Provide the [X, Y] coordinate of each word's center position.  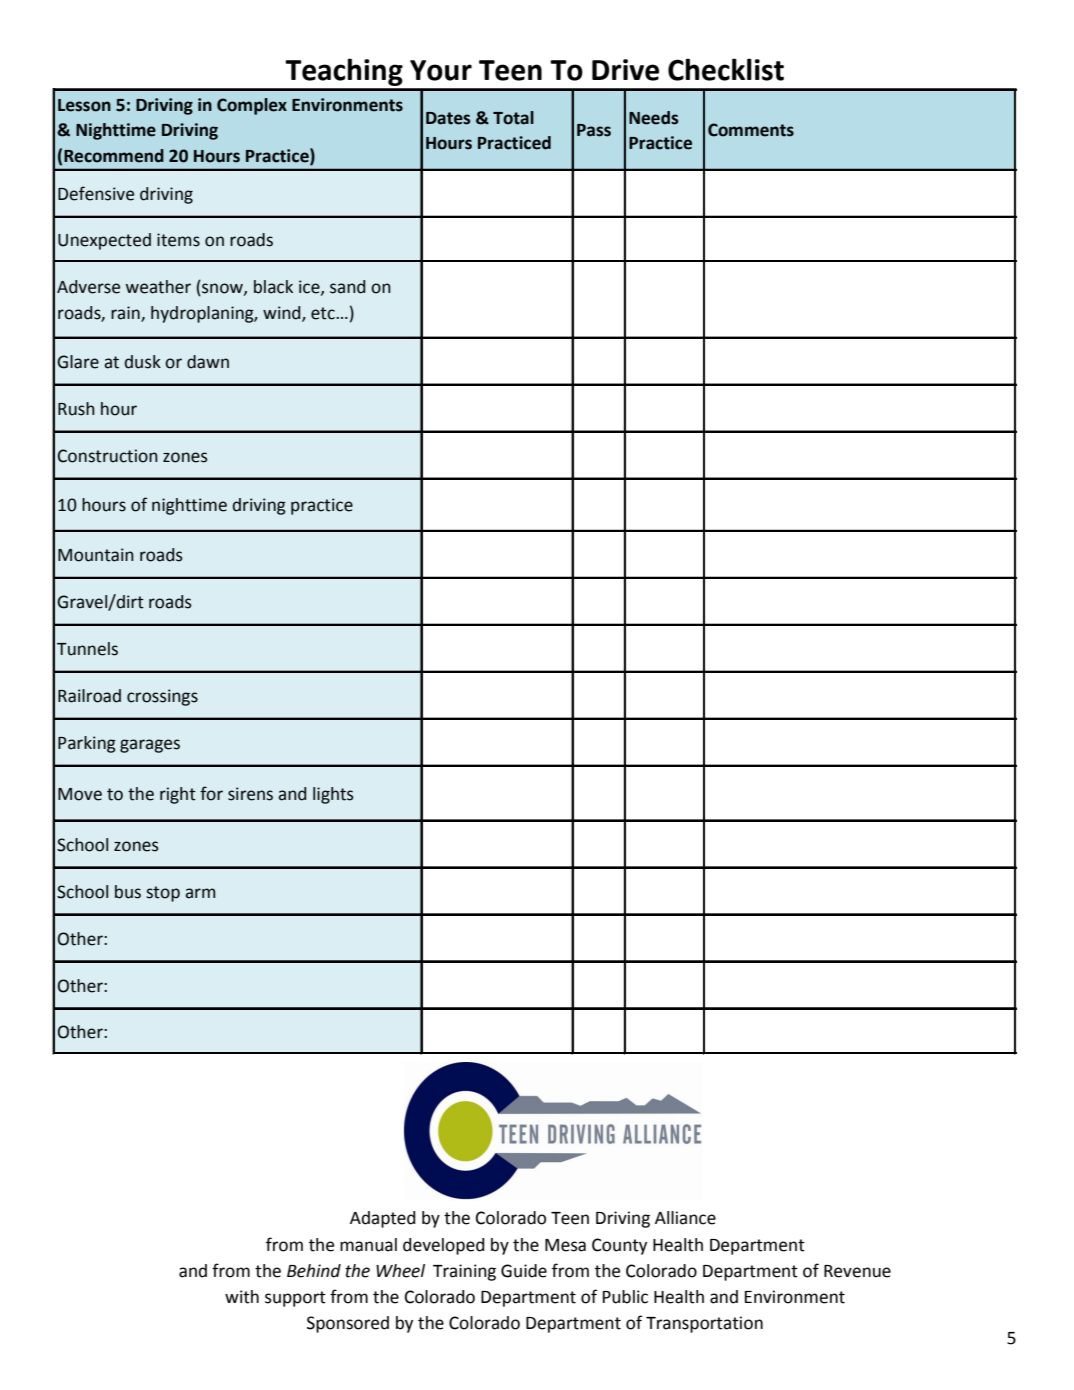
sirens [250, 794]
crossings [162, 697]
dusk [143, 362]
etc [324, 313]
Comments [751, 130]
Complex [252, 106]
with [242, 1297]
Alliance [685, 1218]
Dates [448, 118]
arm [200, 893]
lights [333, 795]
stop [163, 894]
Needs [653, 118]
